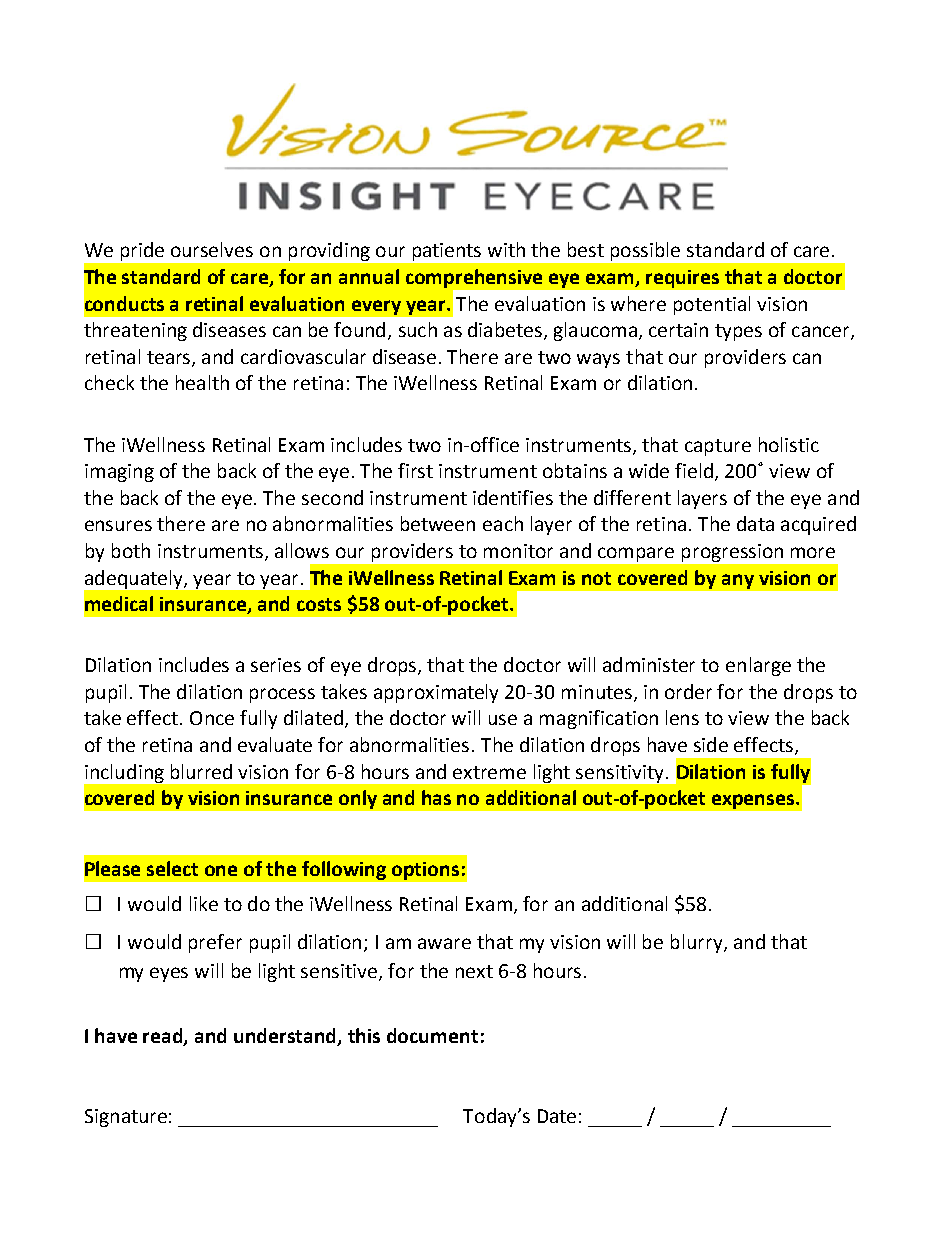 The height and width of the screenshot is (1233, 952). What do you see at coordinates (169, 974) in the screenshot?
I see `eyes` at bounding box center [169, 974].
